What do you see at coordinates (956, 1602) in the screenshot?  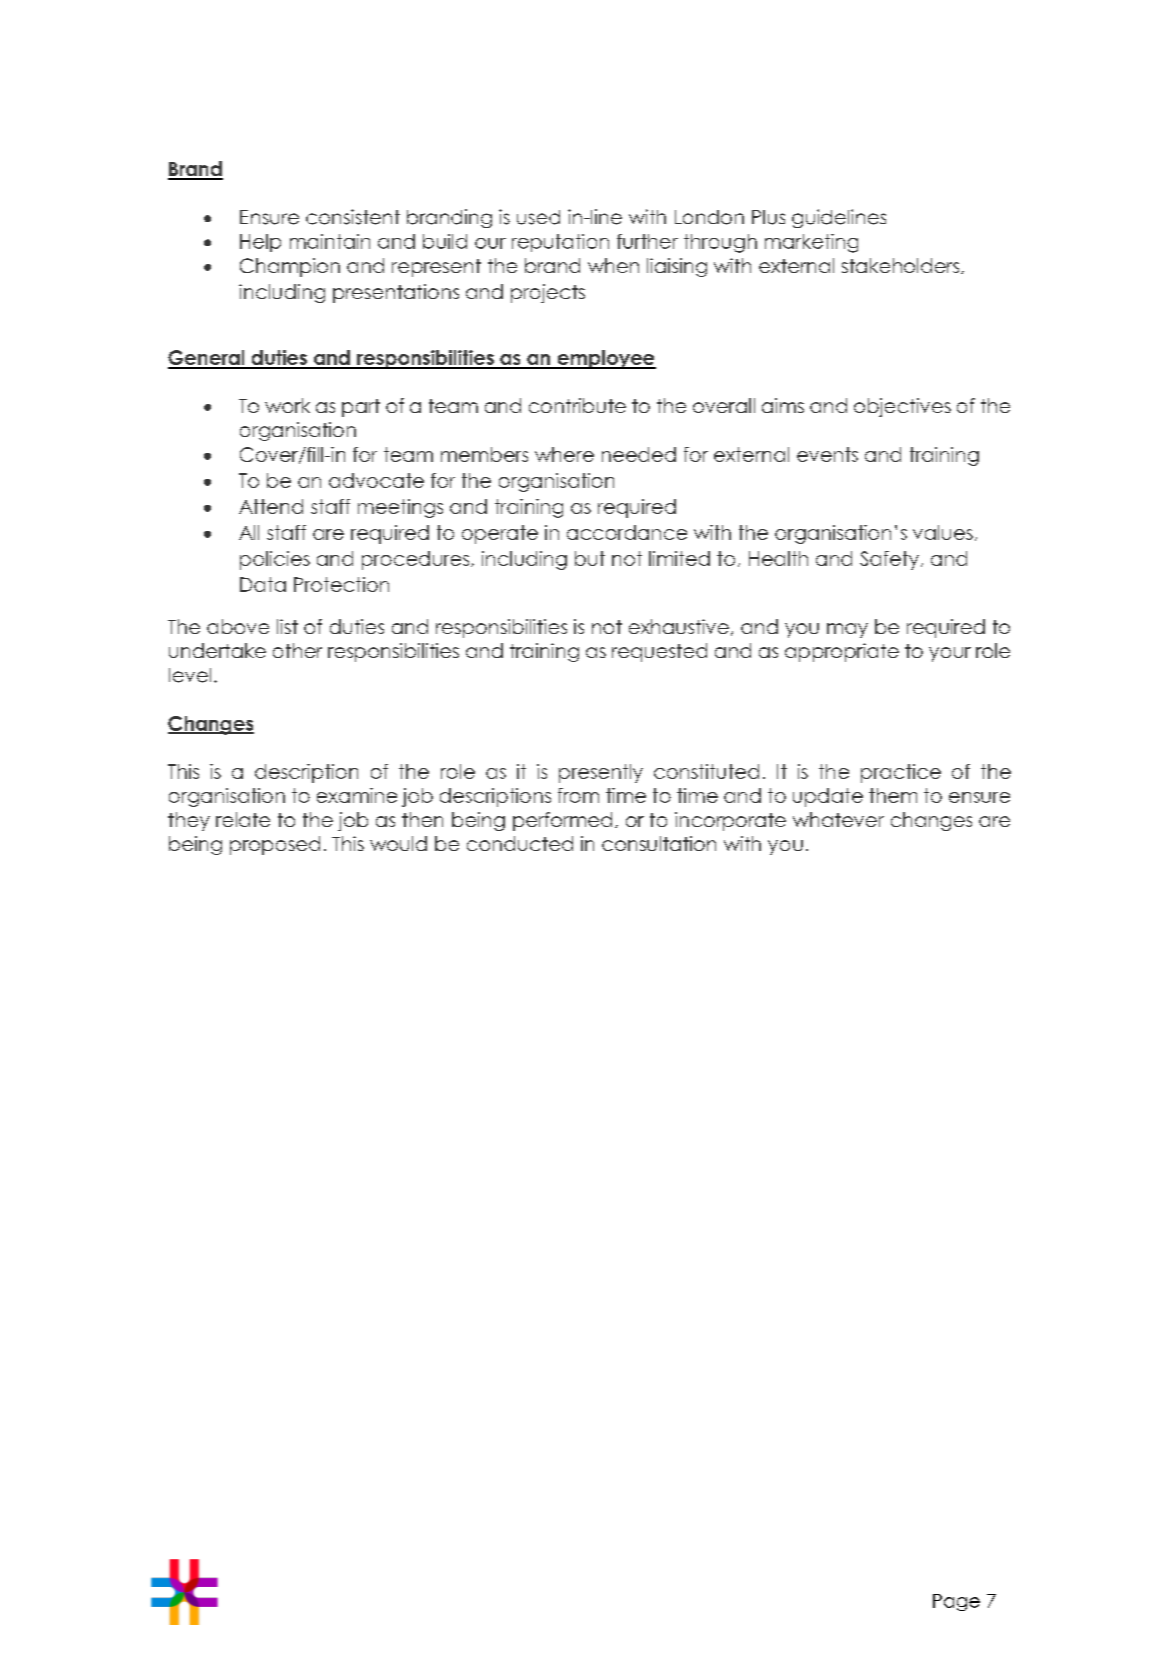 I see `Page` at bounding box center [956, 1602].
